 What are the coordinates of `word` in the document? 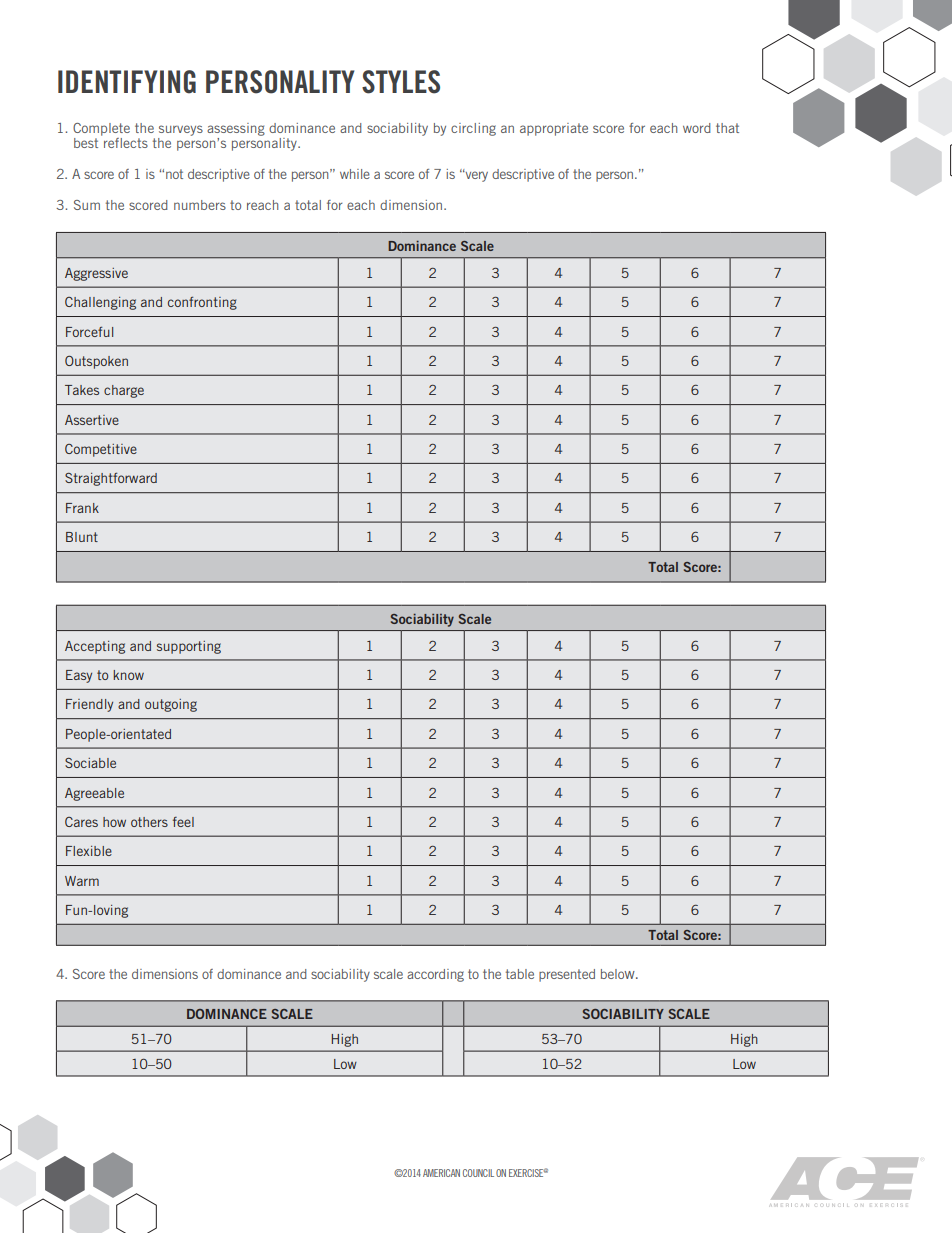 It's located at (697, 128).
